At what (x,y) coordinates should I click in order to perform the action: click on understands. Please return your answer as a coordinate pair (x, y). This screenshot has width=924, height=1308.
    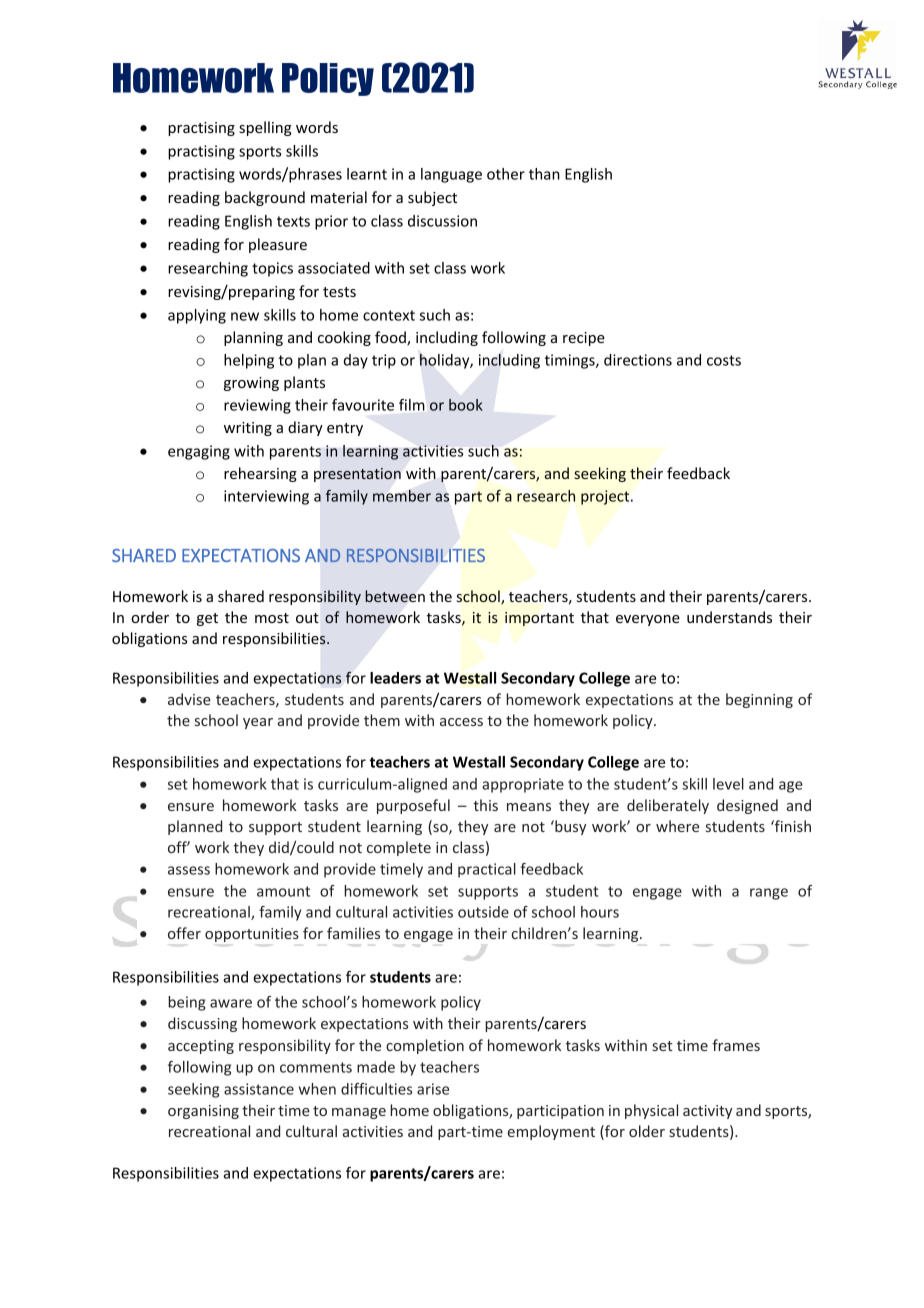
    Looking at the image, I should click on (729, 617).
